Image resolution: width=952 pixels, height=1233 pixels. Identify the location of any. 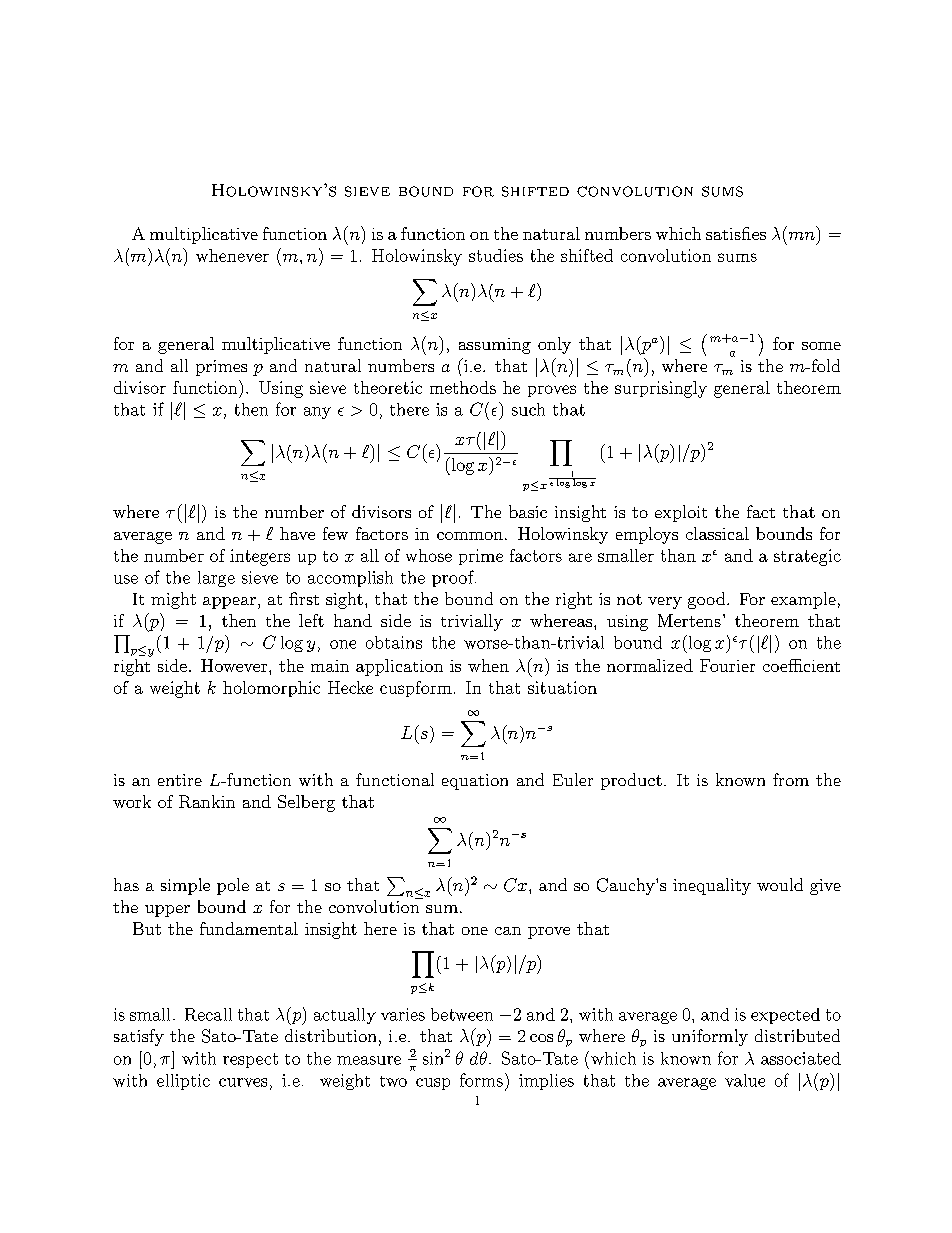
(317, 413).
